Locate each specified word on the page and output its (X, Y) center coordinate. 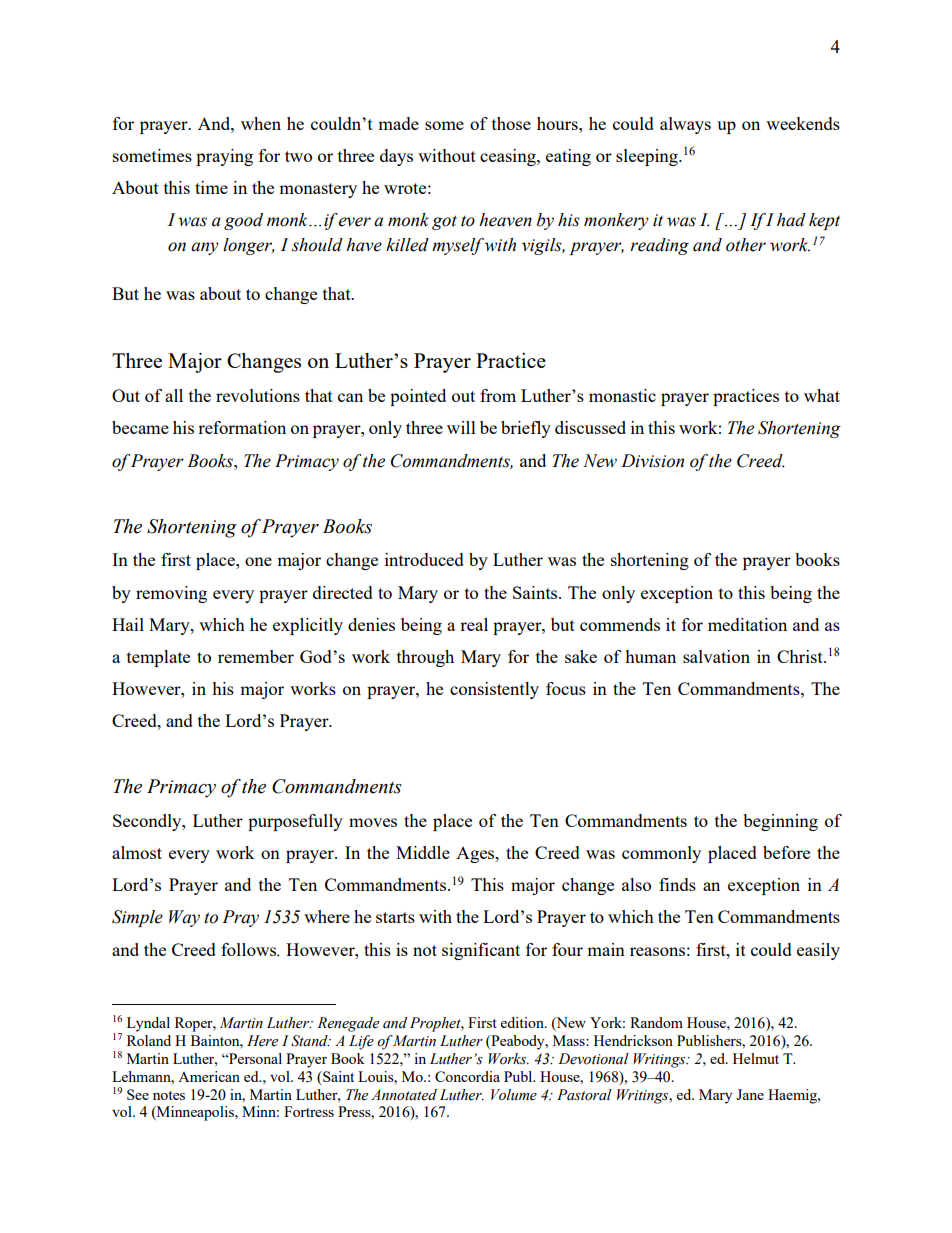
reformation (242, 427)
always (685, 125)
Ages (476, 855)
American (209, 1076)
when (261, 123)
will (461, 427)
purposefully (295, 822)
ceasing (509, 157)
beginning (780, 822)
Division (652, 461)
